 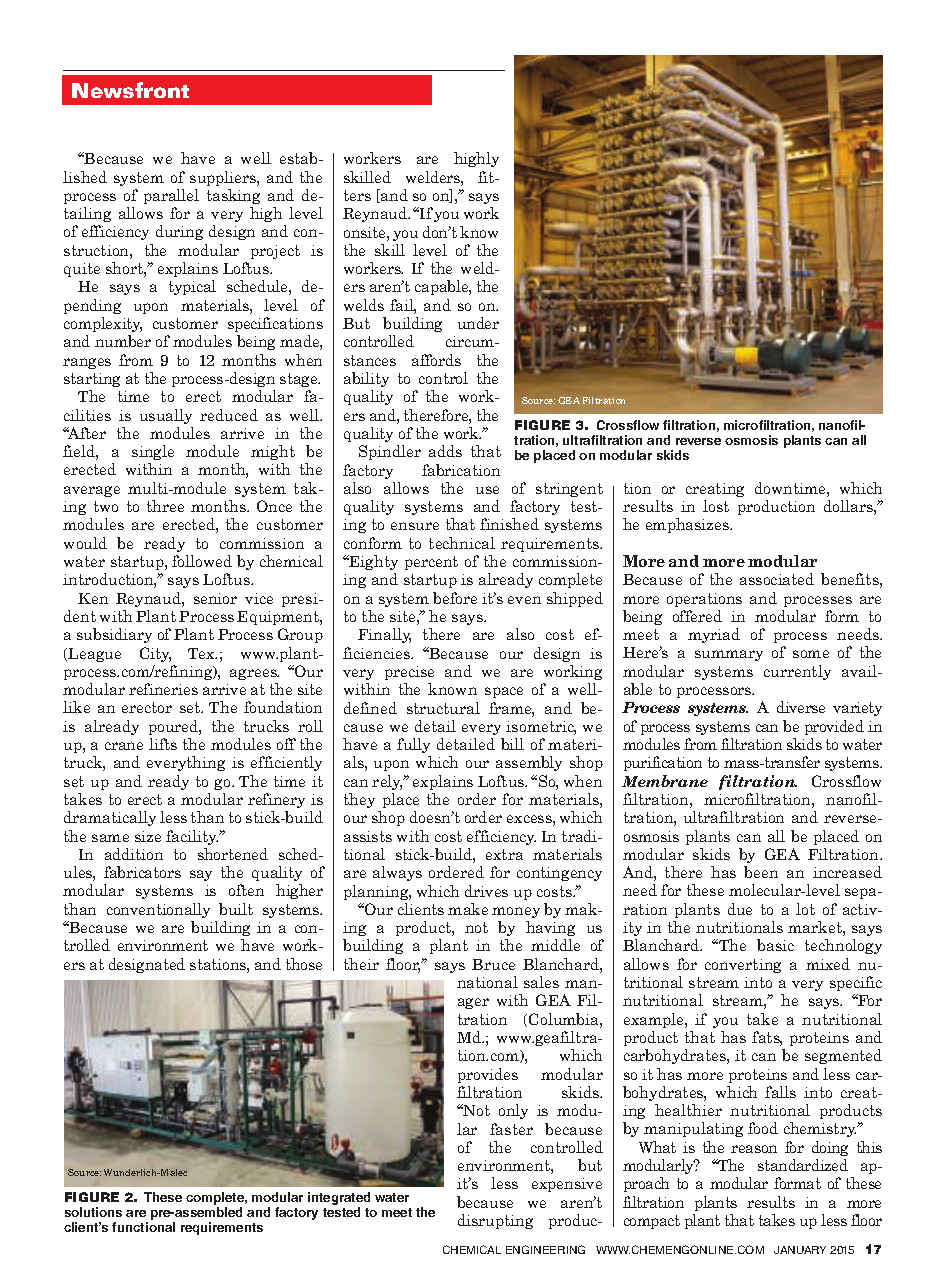 What do you see at coordinates (495, 1221) in the document?
I see `disrupting` at bounding box center [495, 1221].
